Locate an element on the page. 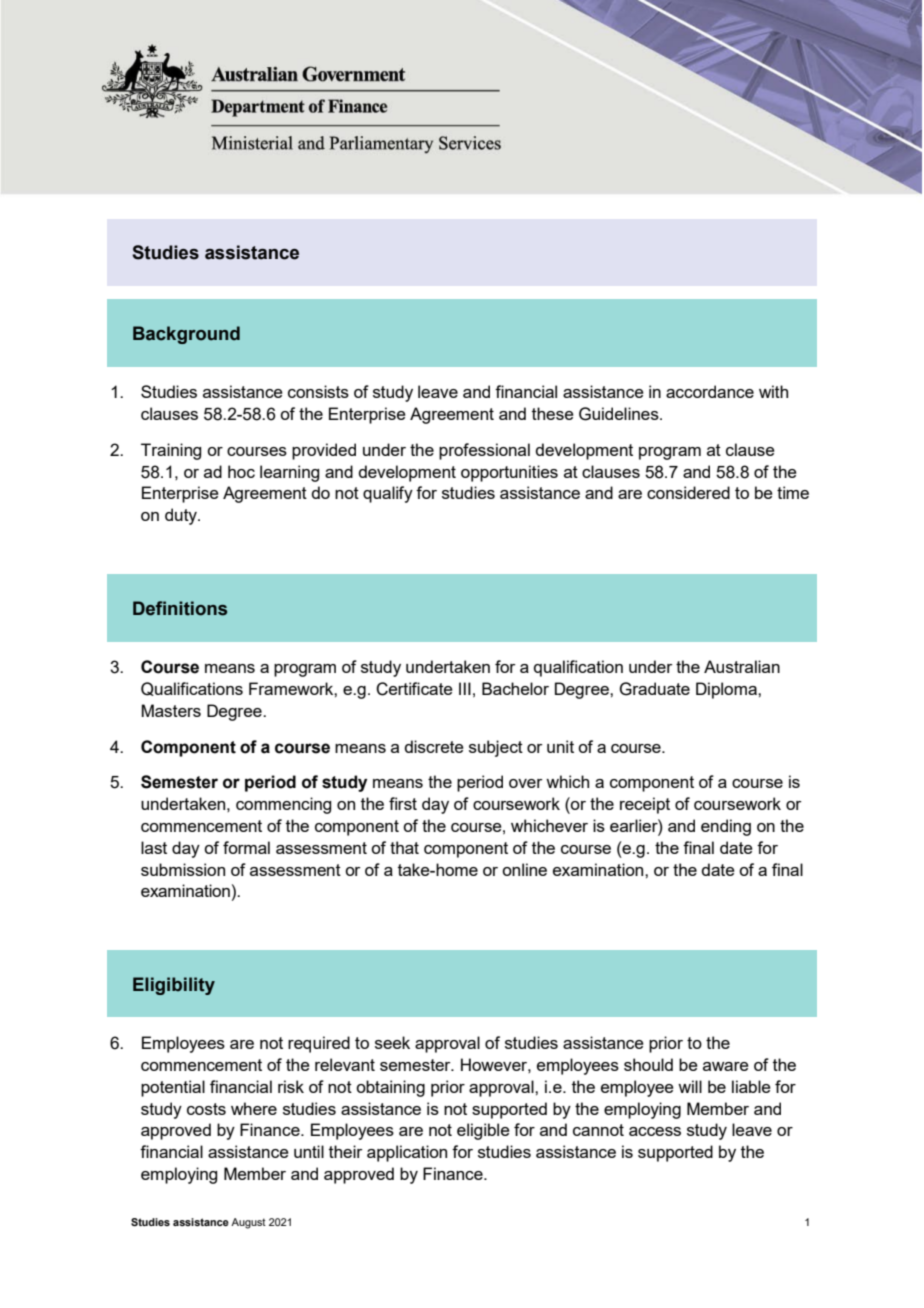 Image resolution: width=924 pixels, height=1308 pixels. aware is located at coordinates (726, 1066).
